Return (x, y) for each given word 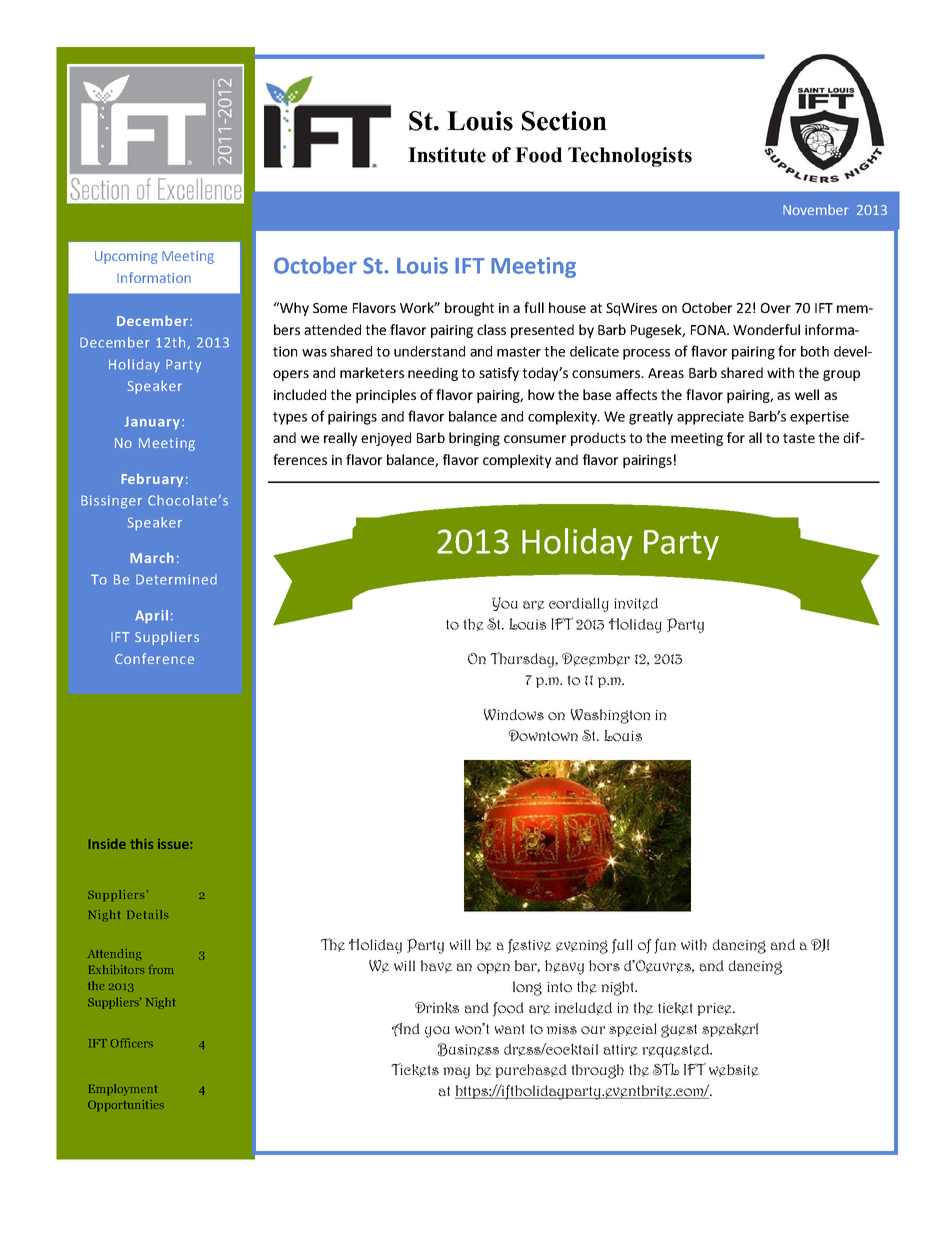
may (456, 1073)
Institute (447, 155)
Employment (123, 1090)
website (734, 1070)
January (152, 423)
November (816, 209)
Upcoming (126, 257)
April (151, 617)
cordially (579, 604)
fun (665, 946)
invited (636, 604)
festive (529, 946)
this (141, 844)
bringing (474, 439)
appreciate (710, 418)
